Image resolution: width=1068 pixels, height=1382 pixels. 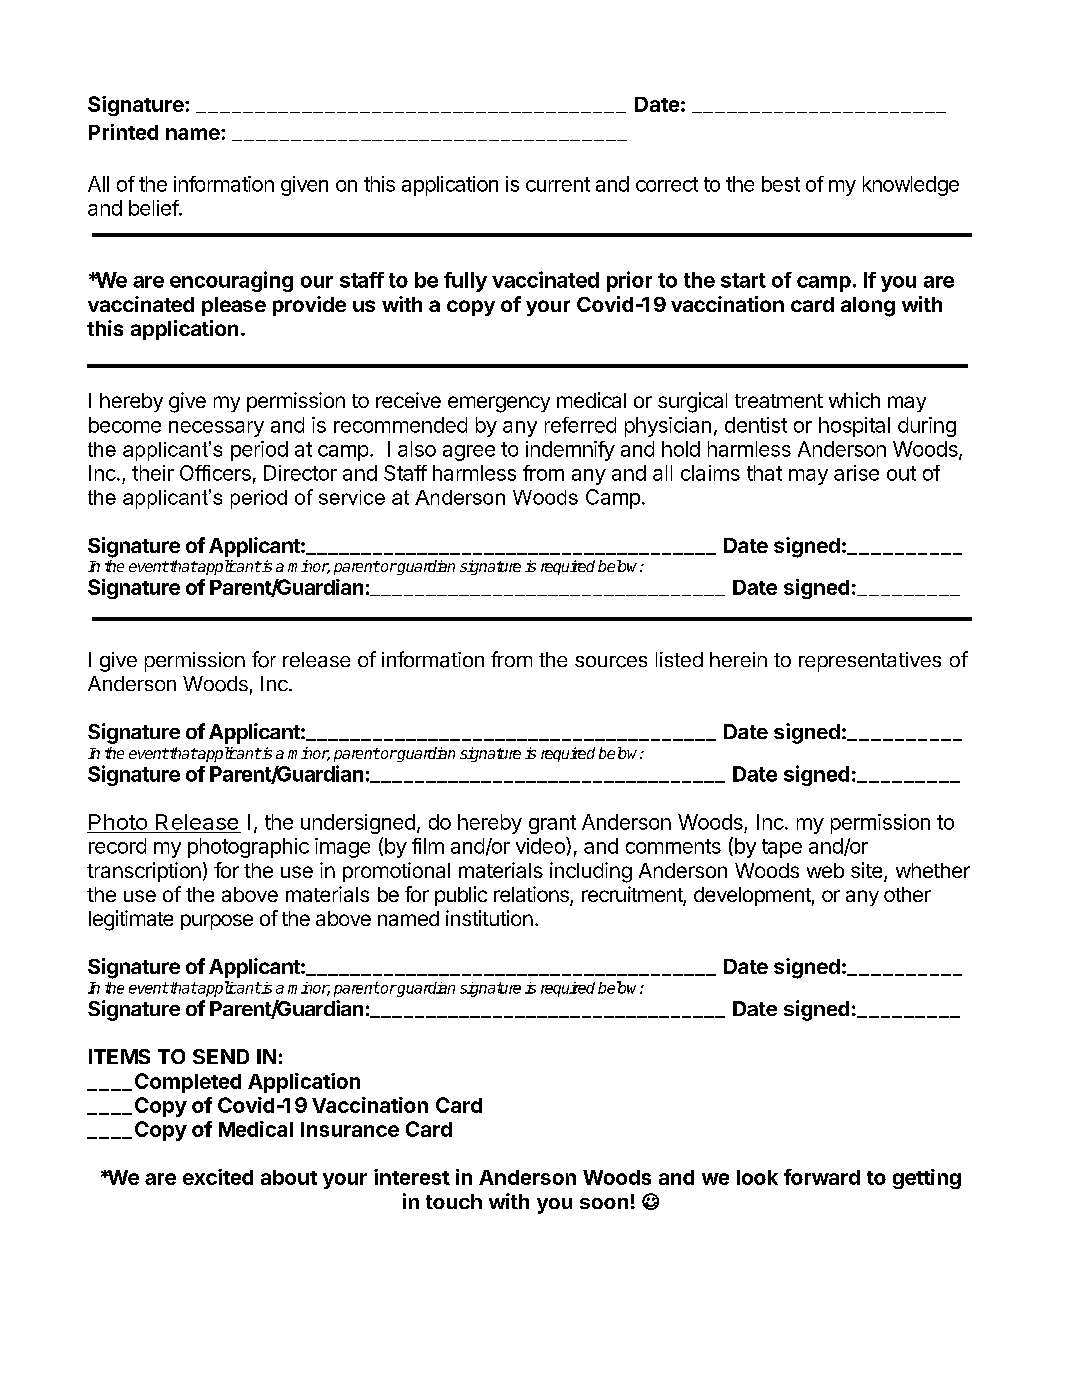 What do you see at coordinates (856, 473) in the screenshot?
I see `arise` at bounding box center [856, 473].
